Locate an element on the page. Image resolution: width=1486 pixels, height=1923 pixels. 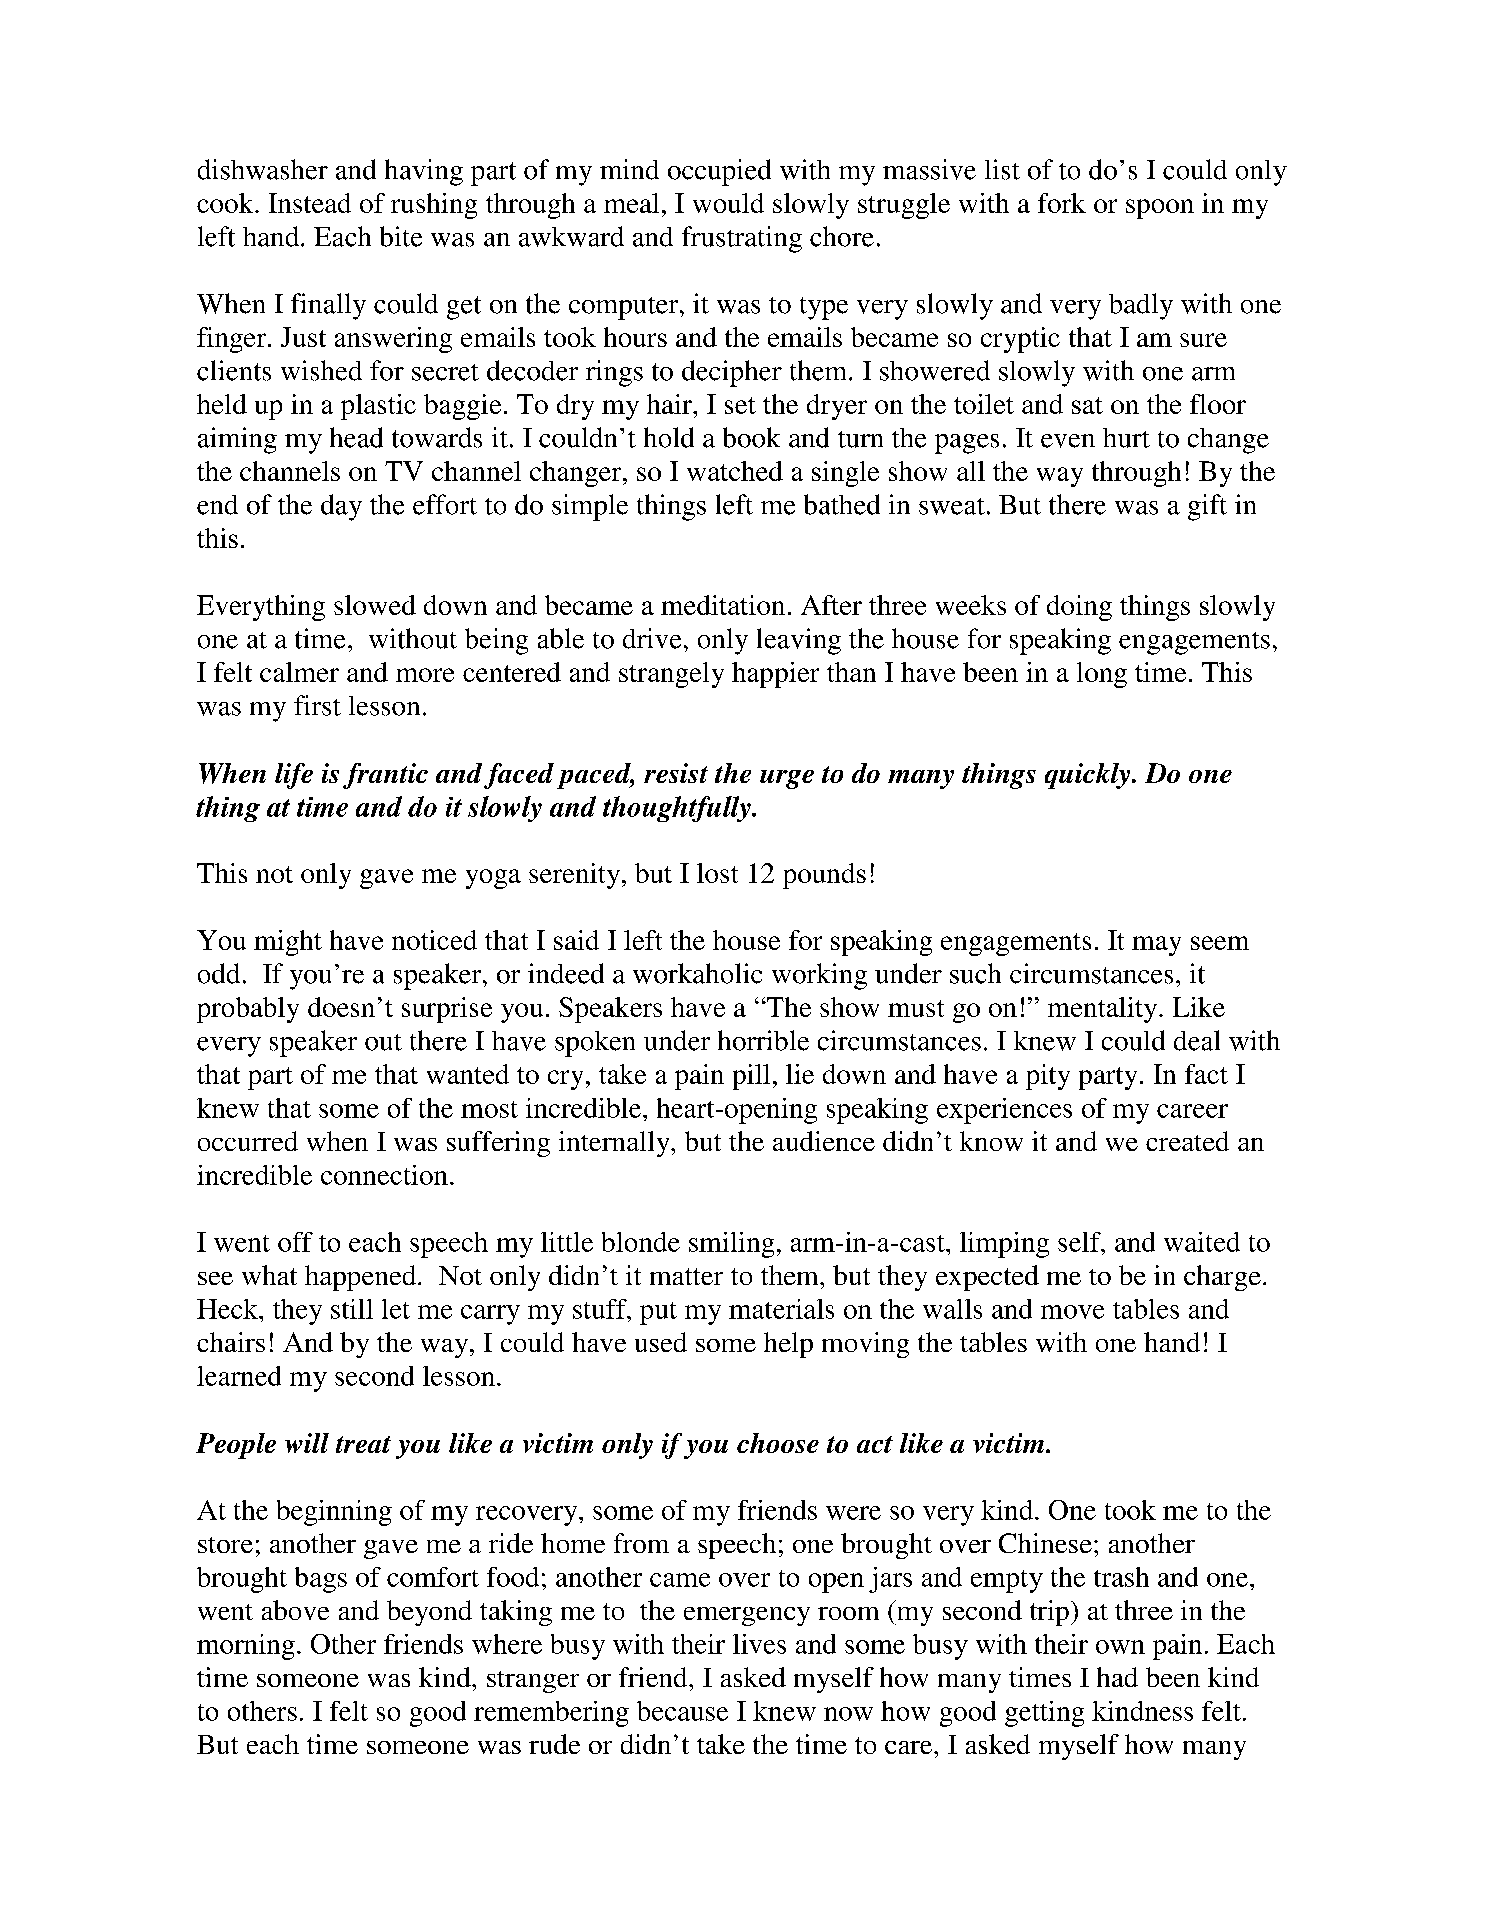
Instead is located at coordinates (310, 203).
